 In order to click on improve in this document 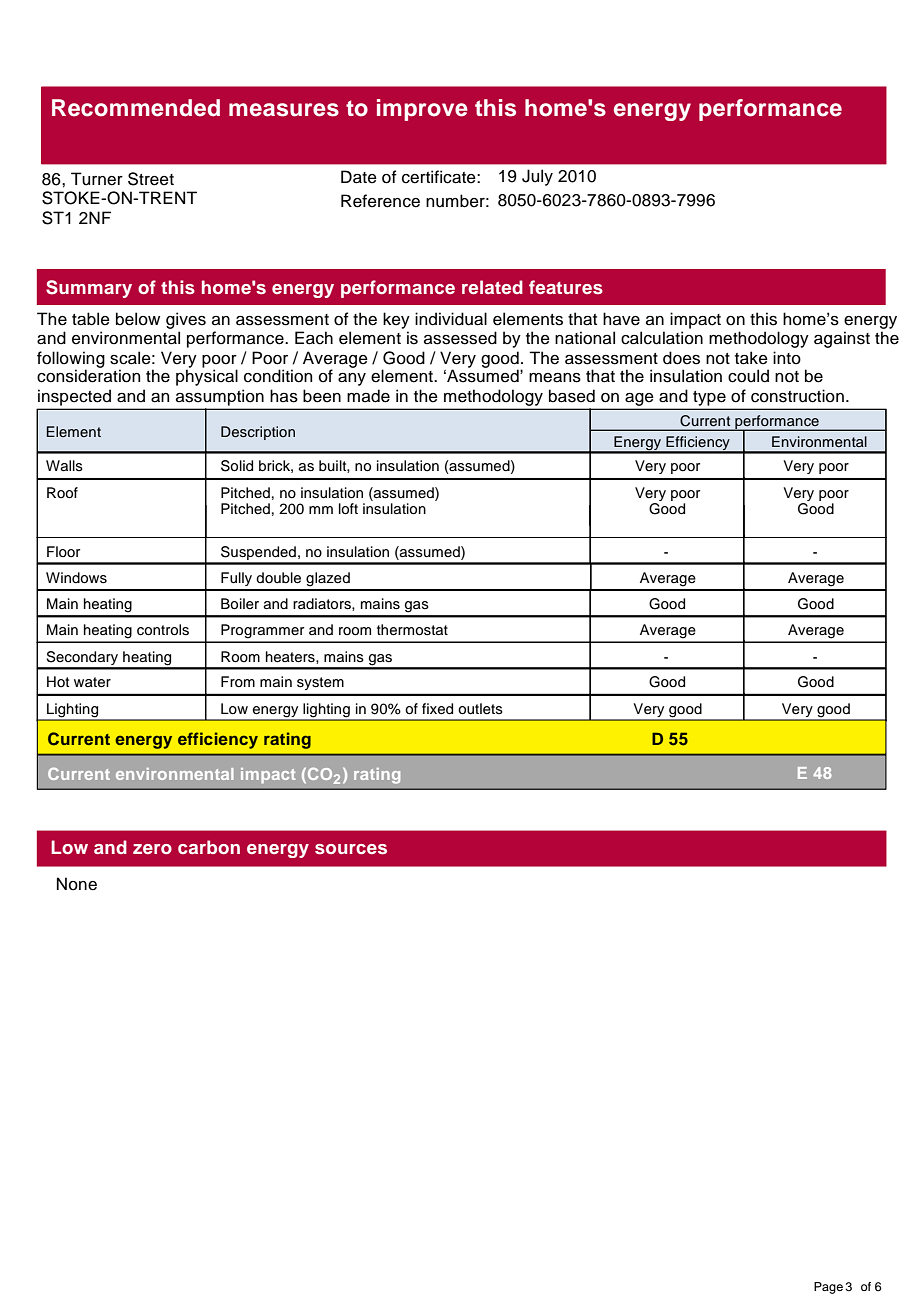, I will do `click(422, 110)`.
